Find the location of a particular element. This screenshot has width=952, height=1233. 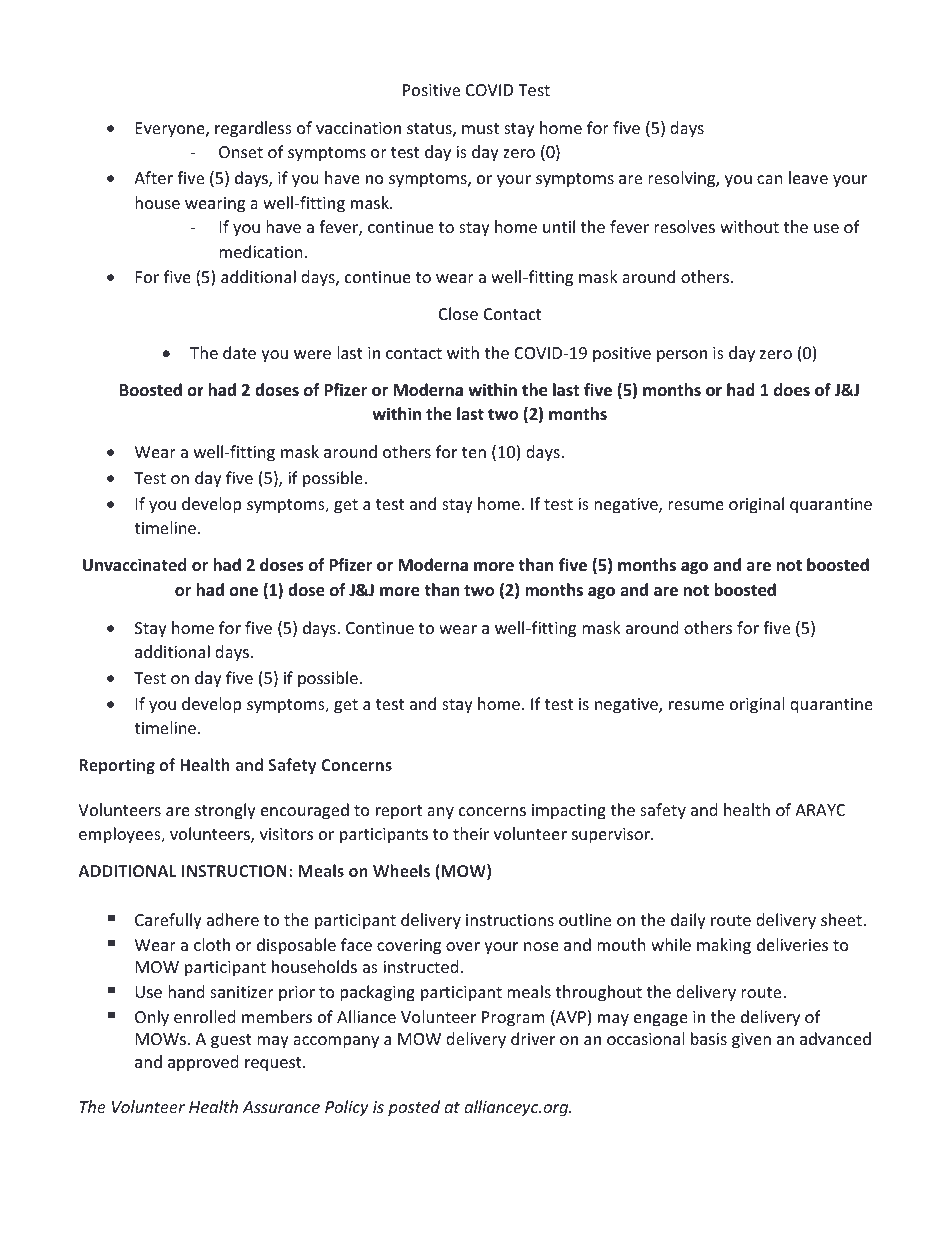

given is located at coordinates (751, 1041).
